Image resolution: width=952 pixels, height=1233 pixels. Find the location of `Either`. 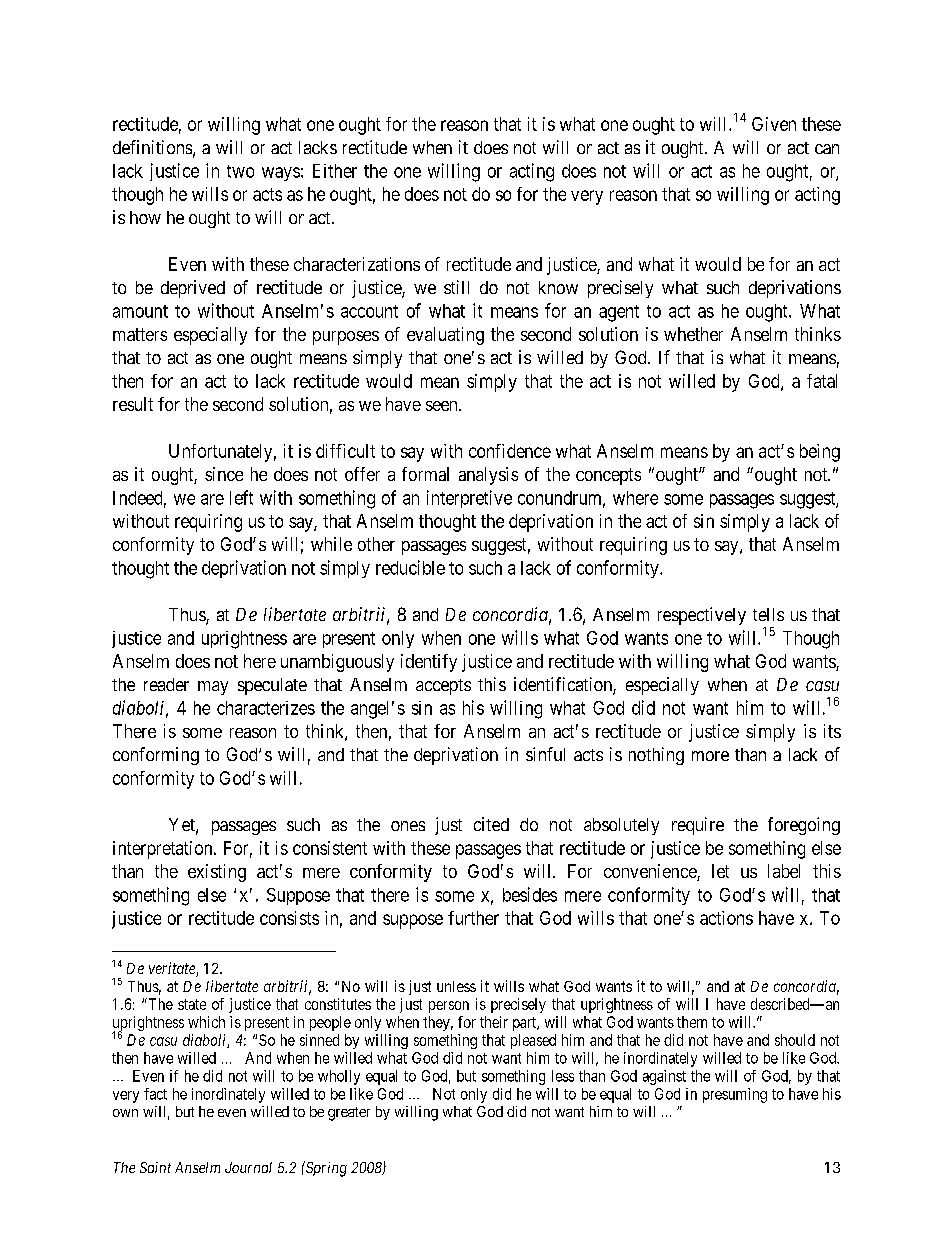

Either is located at coordinates (335, 171).
